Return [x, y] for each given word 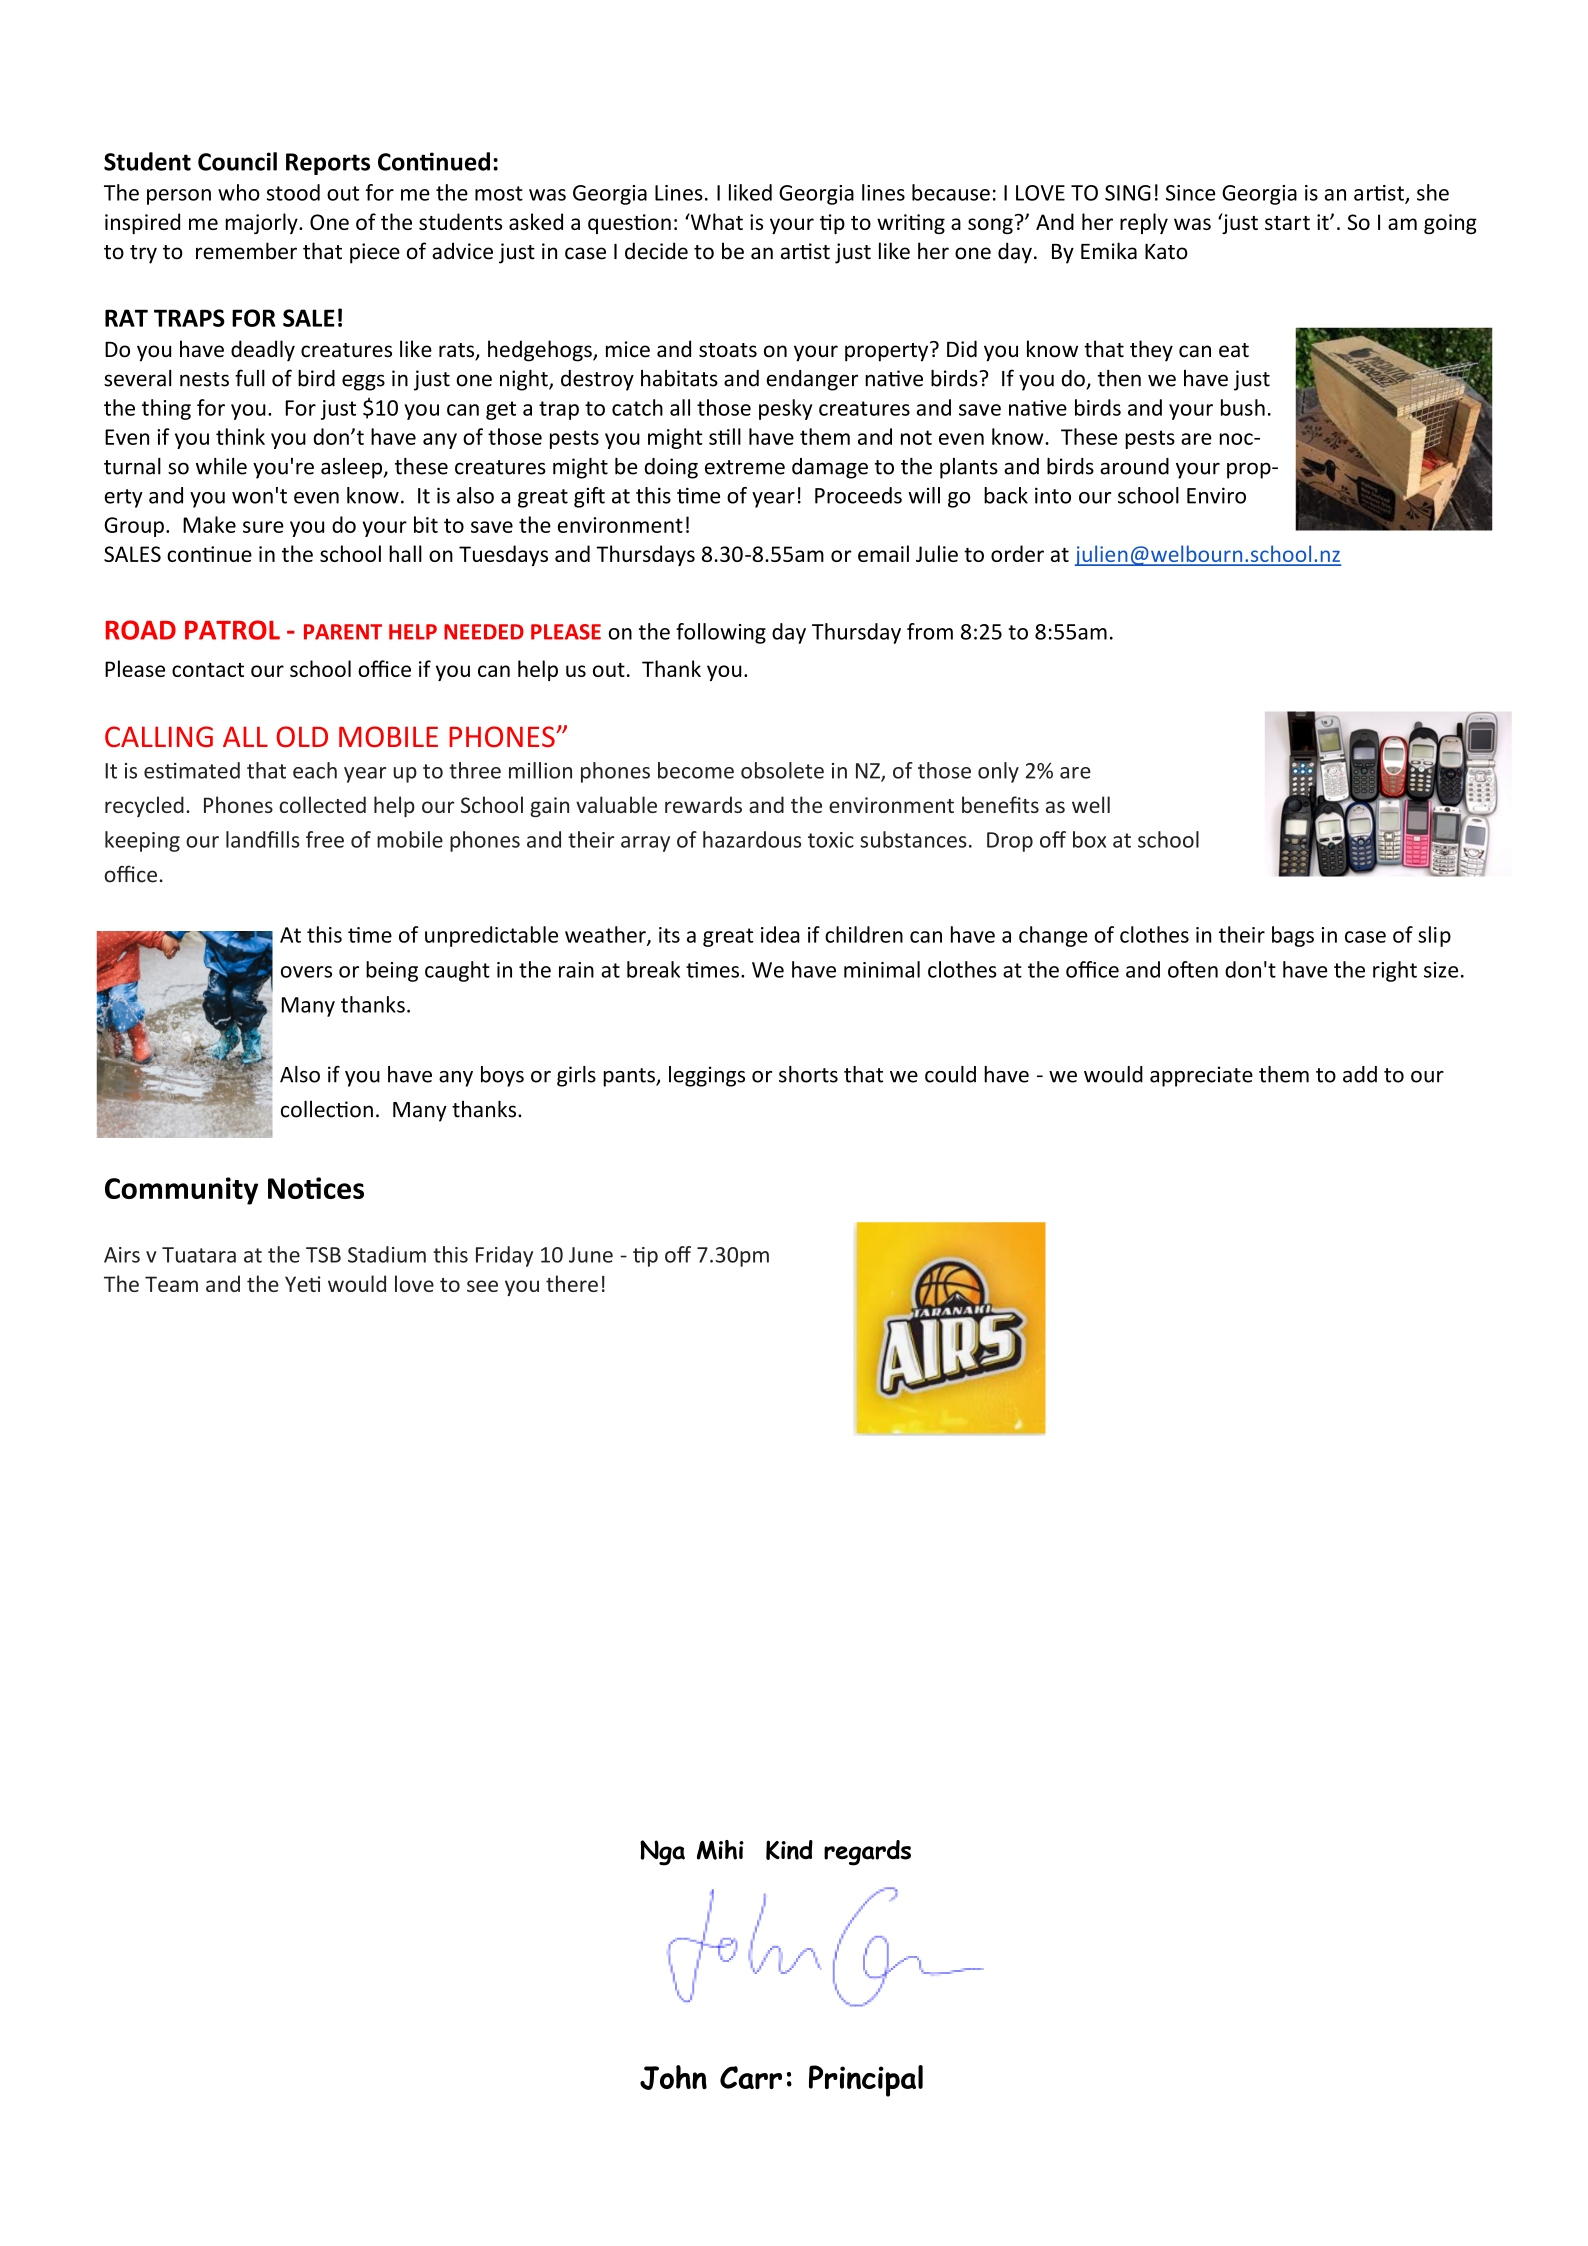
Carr [751, 2077]
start [1287, 223]
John [673, 2077]
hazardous [752, 839]
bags [1293, 936]
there [572, 1283]
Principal [866, 2081]
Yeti [303, 1284]
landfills [263, 839]
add [1360, 1074]
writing [911, 224]
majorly [262, 223]
